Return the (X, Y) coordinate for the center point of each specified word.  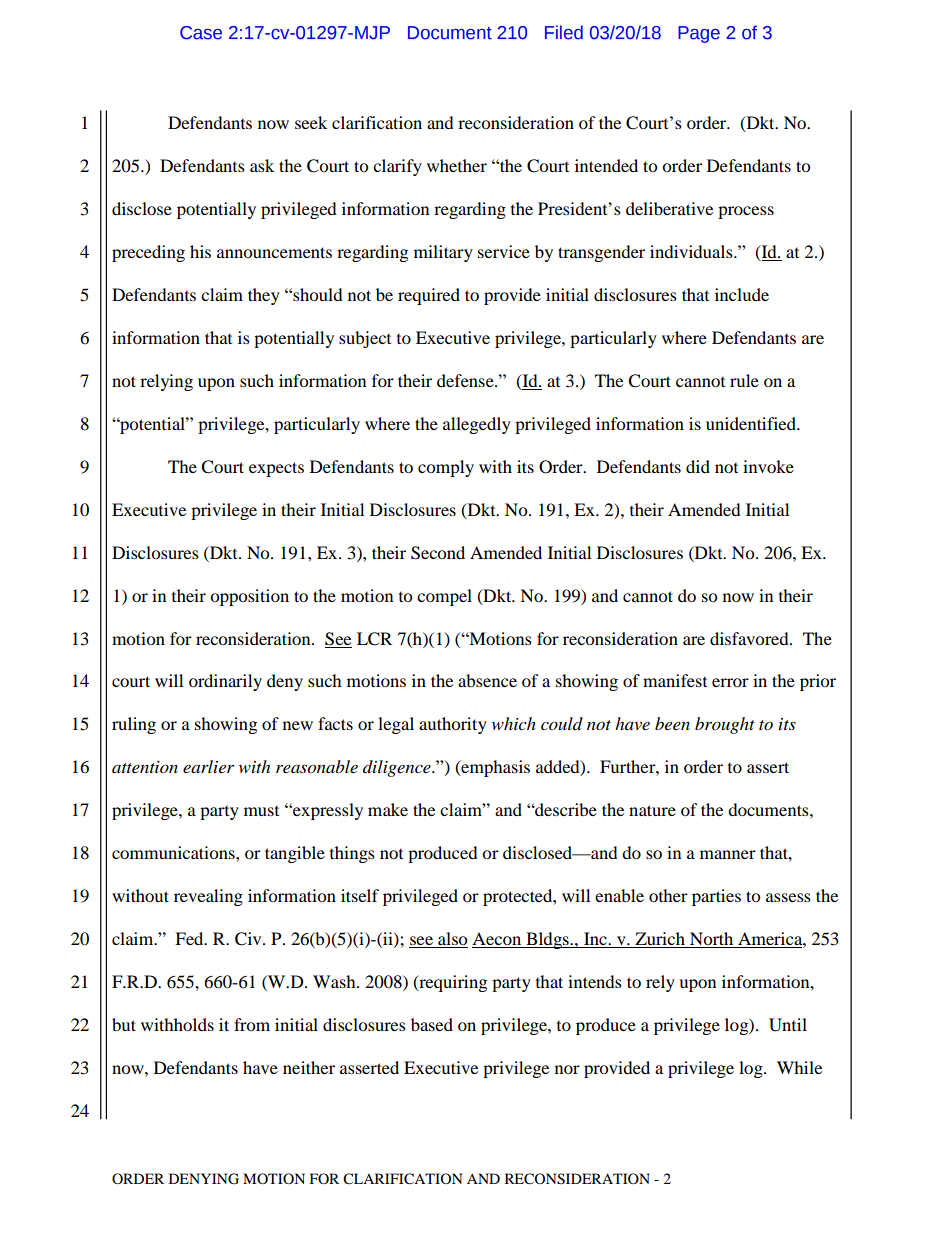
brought (725, 725)
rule (744, 380)
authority (453, 725)
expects (276, 469)
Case (201, 33)
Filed (564, 32)
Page (699, 34)
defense (466, 380)
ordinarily (225, 682)
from (252, 1024)
